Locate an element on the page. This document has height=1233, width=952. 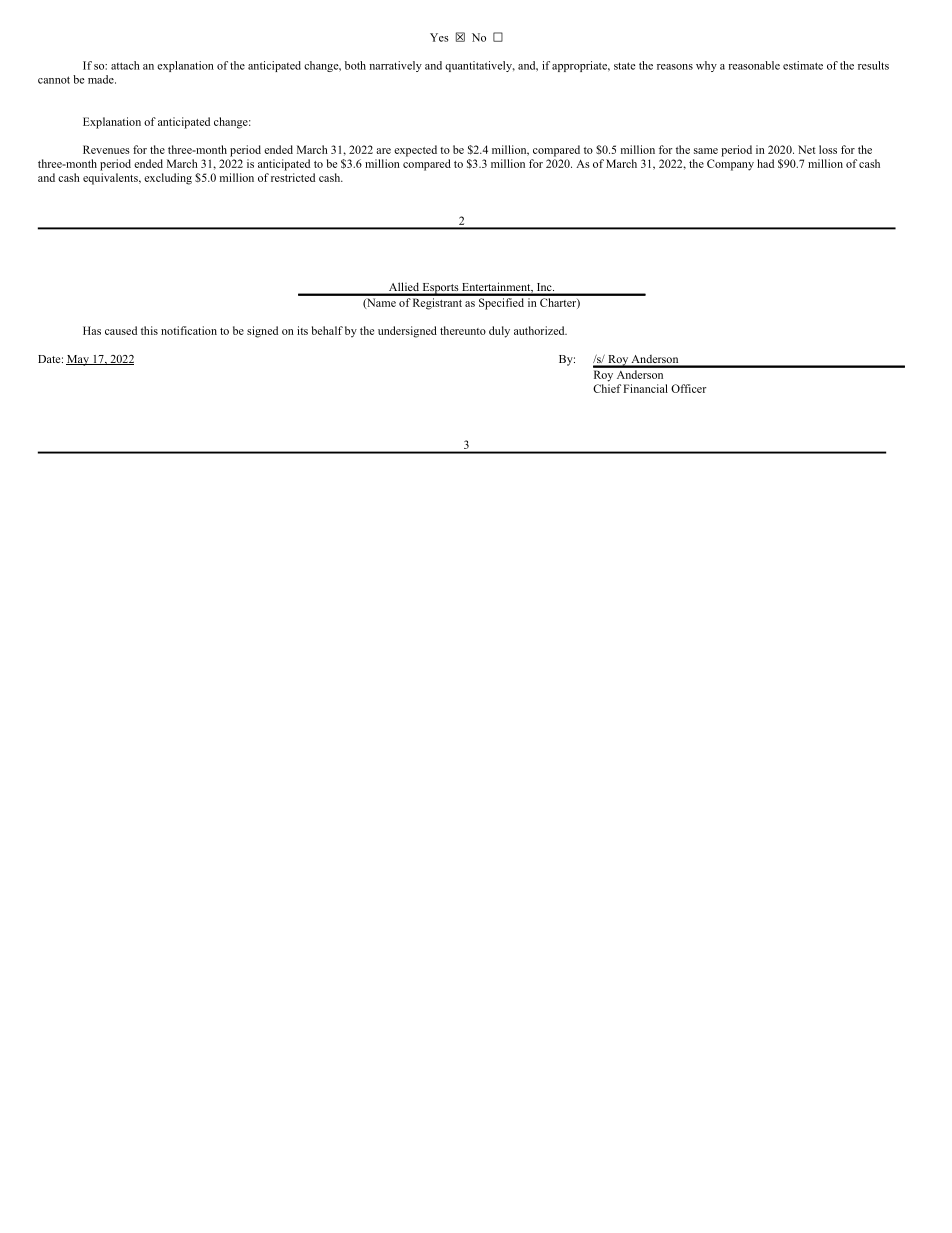
Revenues is located at coordinates (106, 149).
